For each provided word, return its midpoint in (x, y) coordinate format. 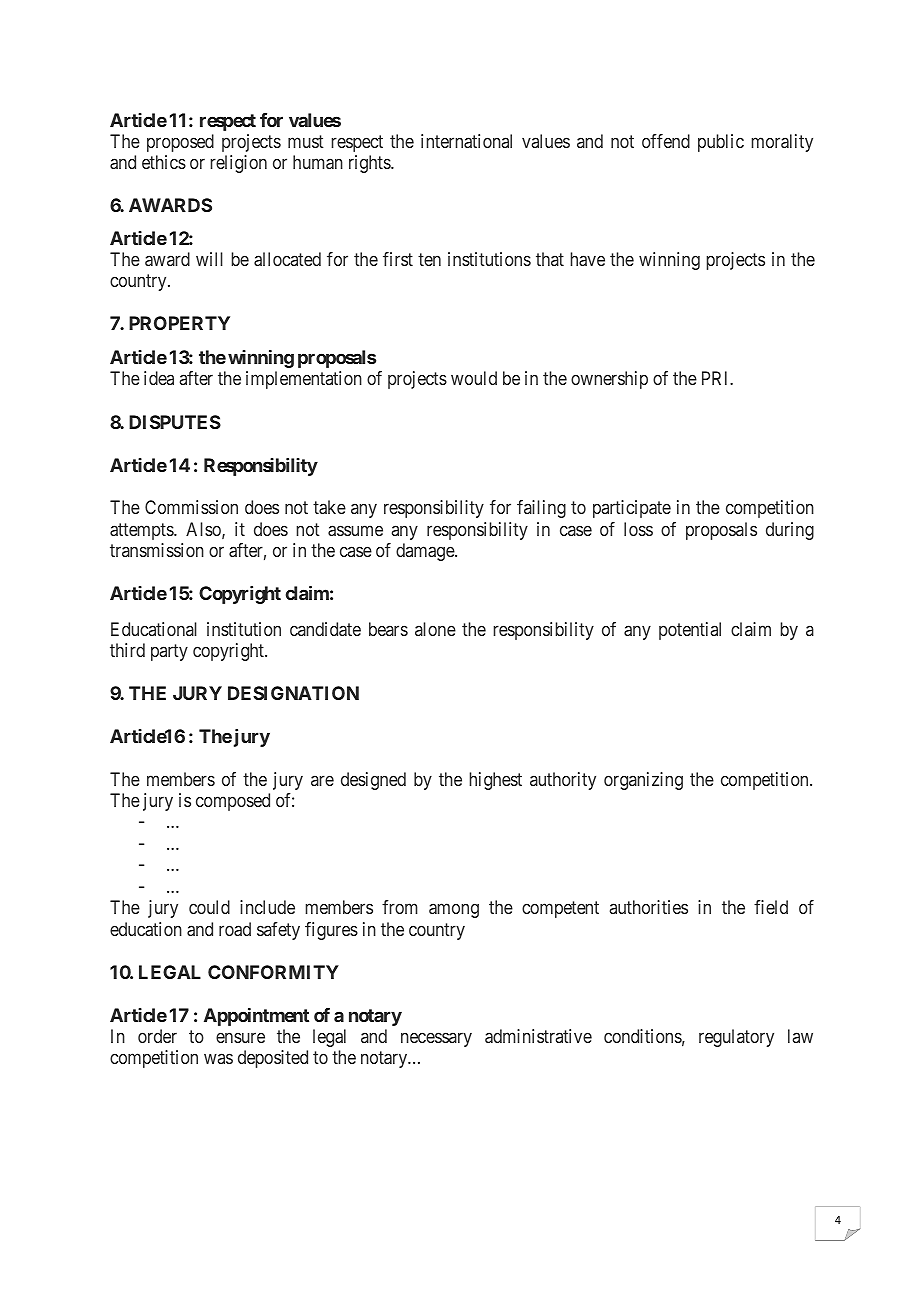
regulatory (736, 1038)
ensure (240, 1037)
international (466, 141)
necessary (436, 1039)
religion (239, 164)
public (721, 143)
